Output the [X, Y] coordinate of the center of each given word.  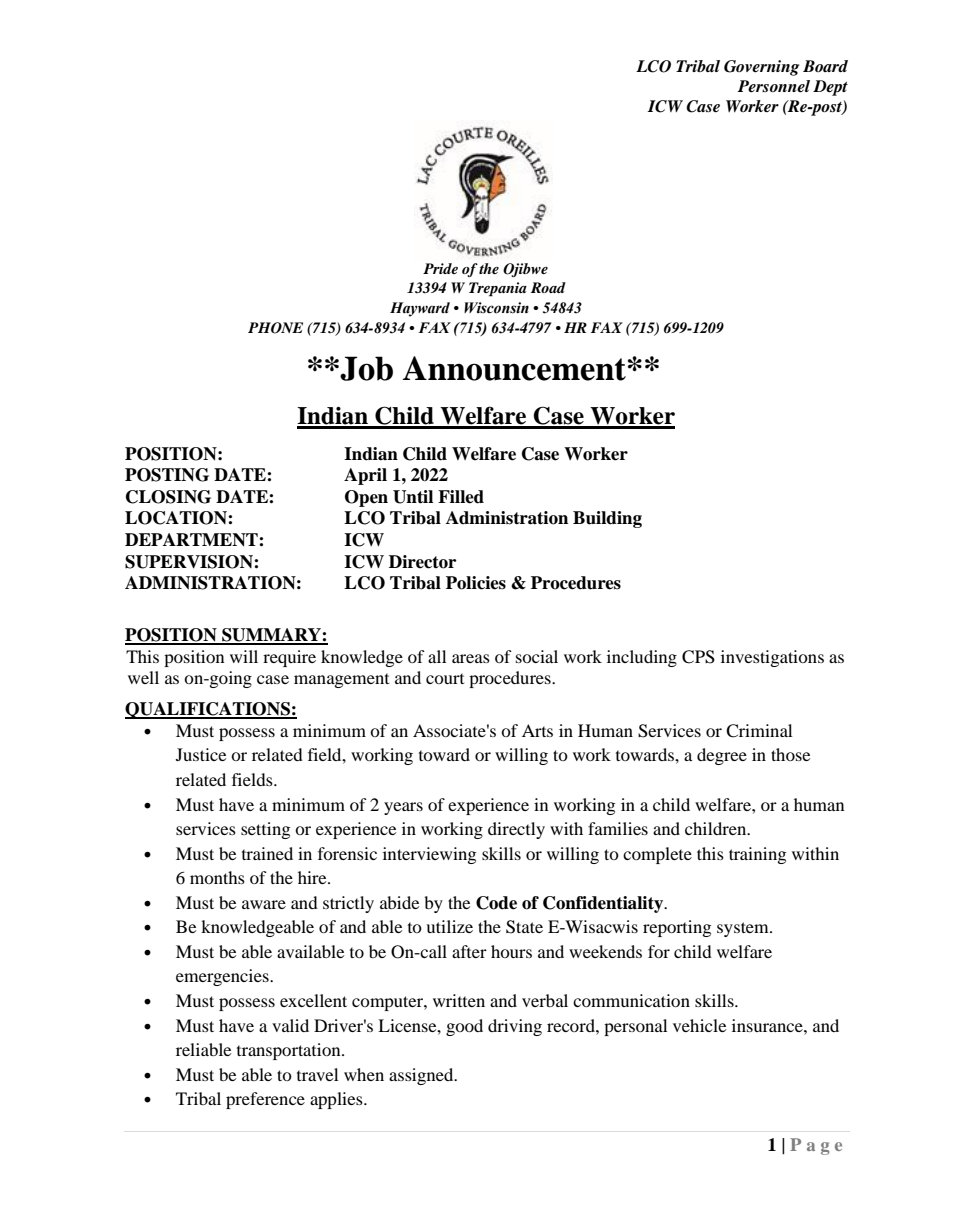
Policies [476, 583]
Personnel [774, 86]
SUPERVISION [190, 562]
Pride [440, 268]
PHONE [275, 328]
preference [265, 1100]
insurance [768, 1025]
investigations [772, 658]
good [464, 1027]
